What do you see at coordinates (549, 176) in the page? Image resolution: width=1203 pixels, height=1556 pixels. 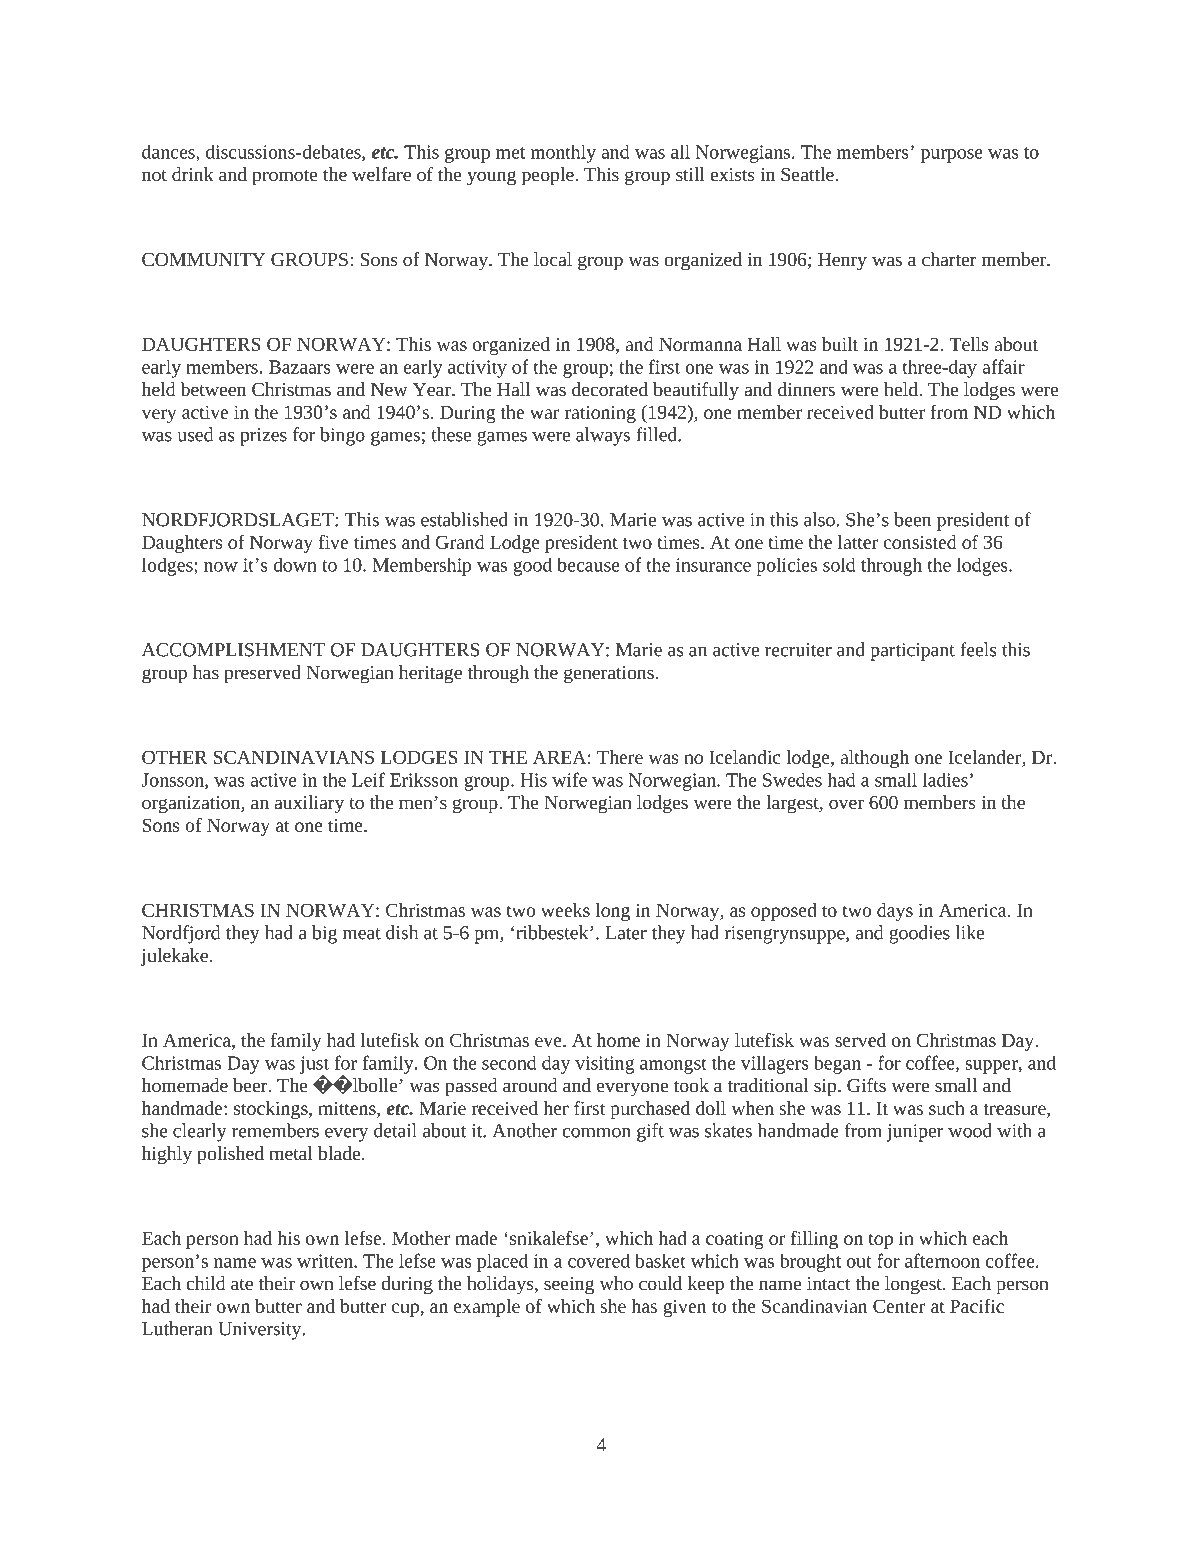 I see `people` at bounding box center [549, 176].
